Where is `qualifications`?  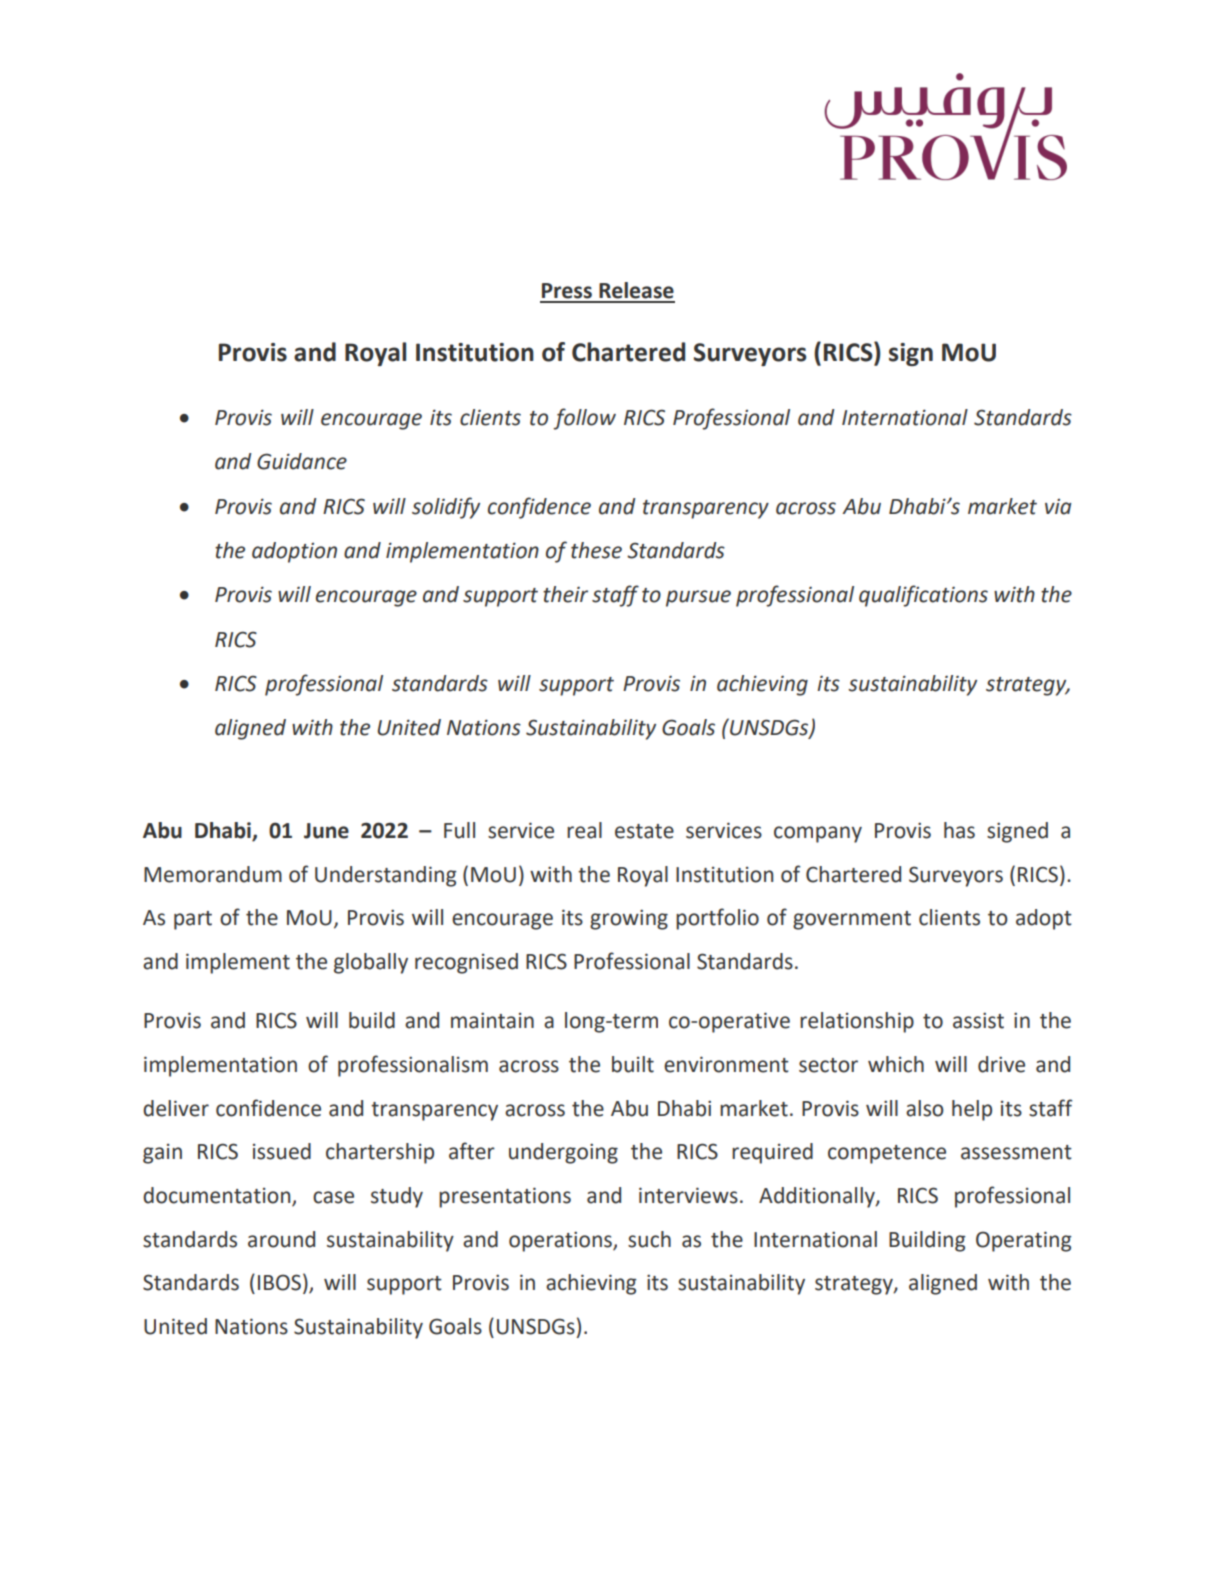
qualifications is located at coordinates (923, 596).
